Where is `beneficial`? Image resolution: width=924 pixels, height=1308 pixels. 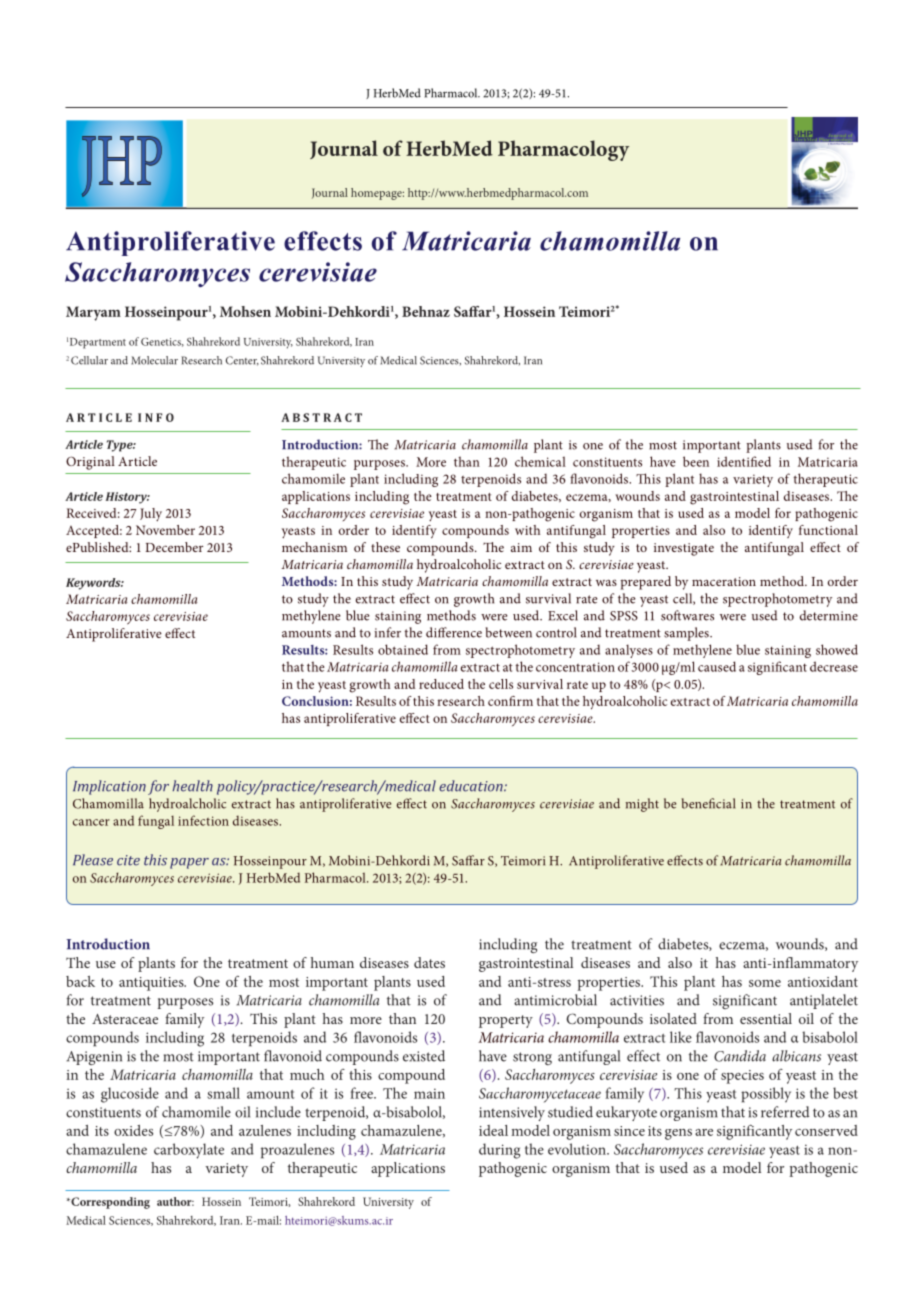 beneficial is located at coordinates (708, 803).
